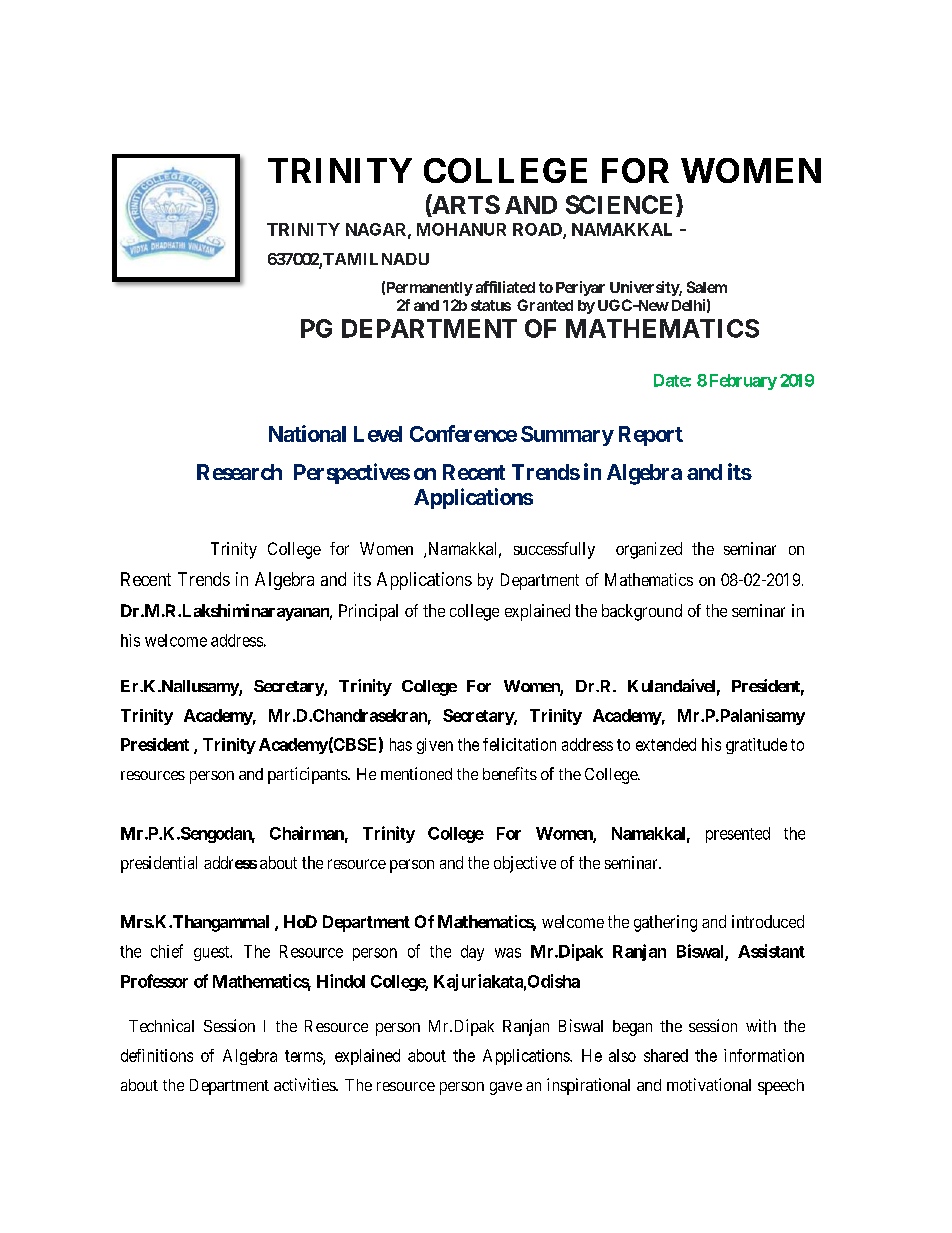 Image resolution: width=952 pixels, height=1233 pixels. What do you see at coordinates (157, 1055) in the page?
I see `definitions` at bounding box center [157, 1055].
